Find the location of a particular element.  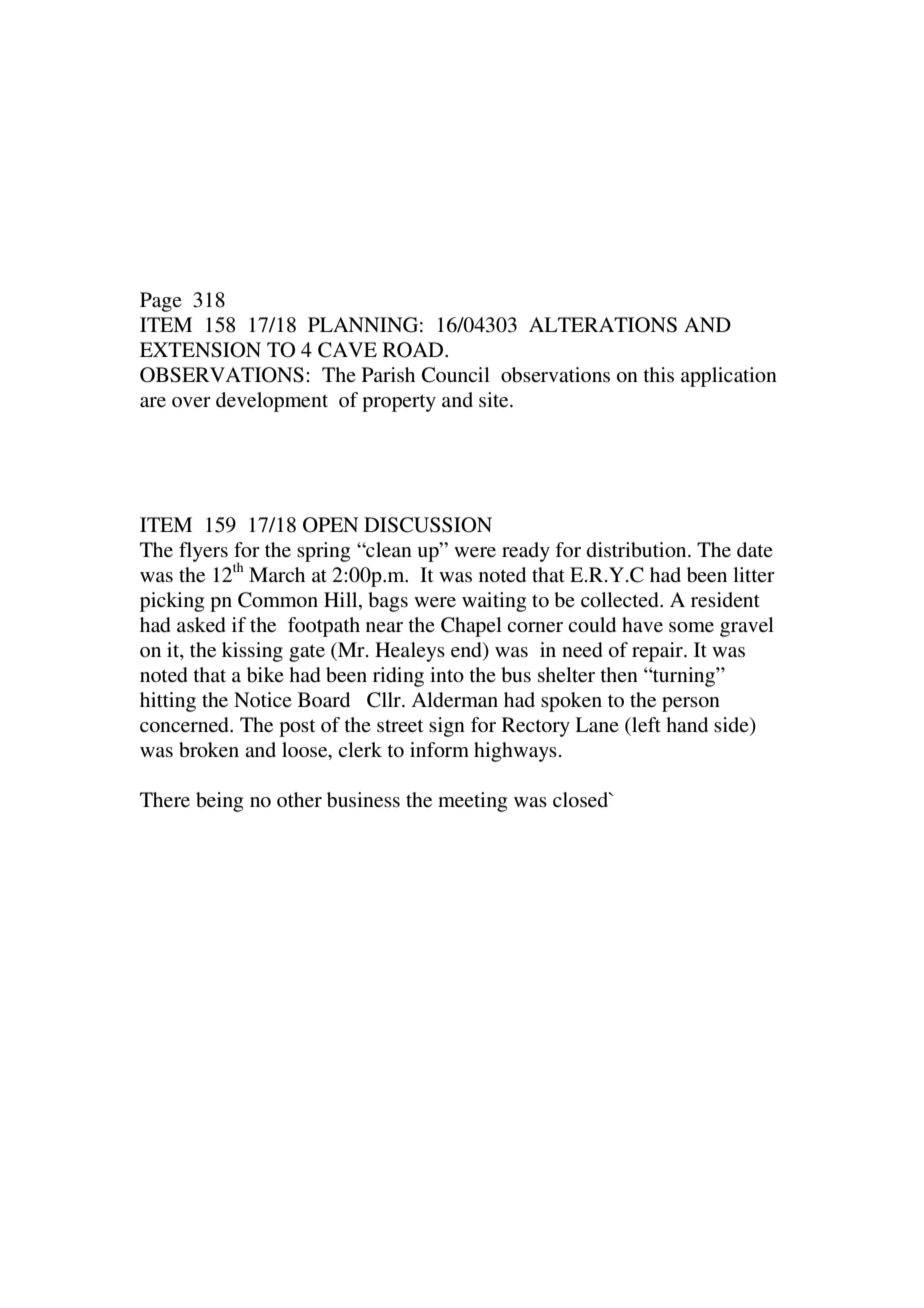

collected is located at coordinates (621, 600).
